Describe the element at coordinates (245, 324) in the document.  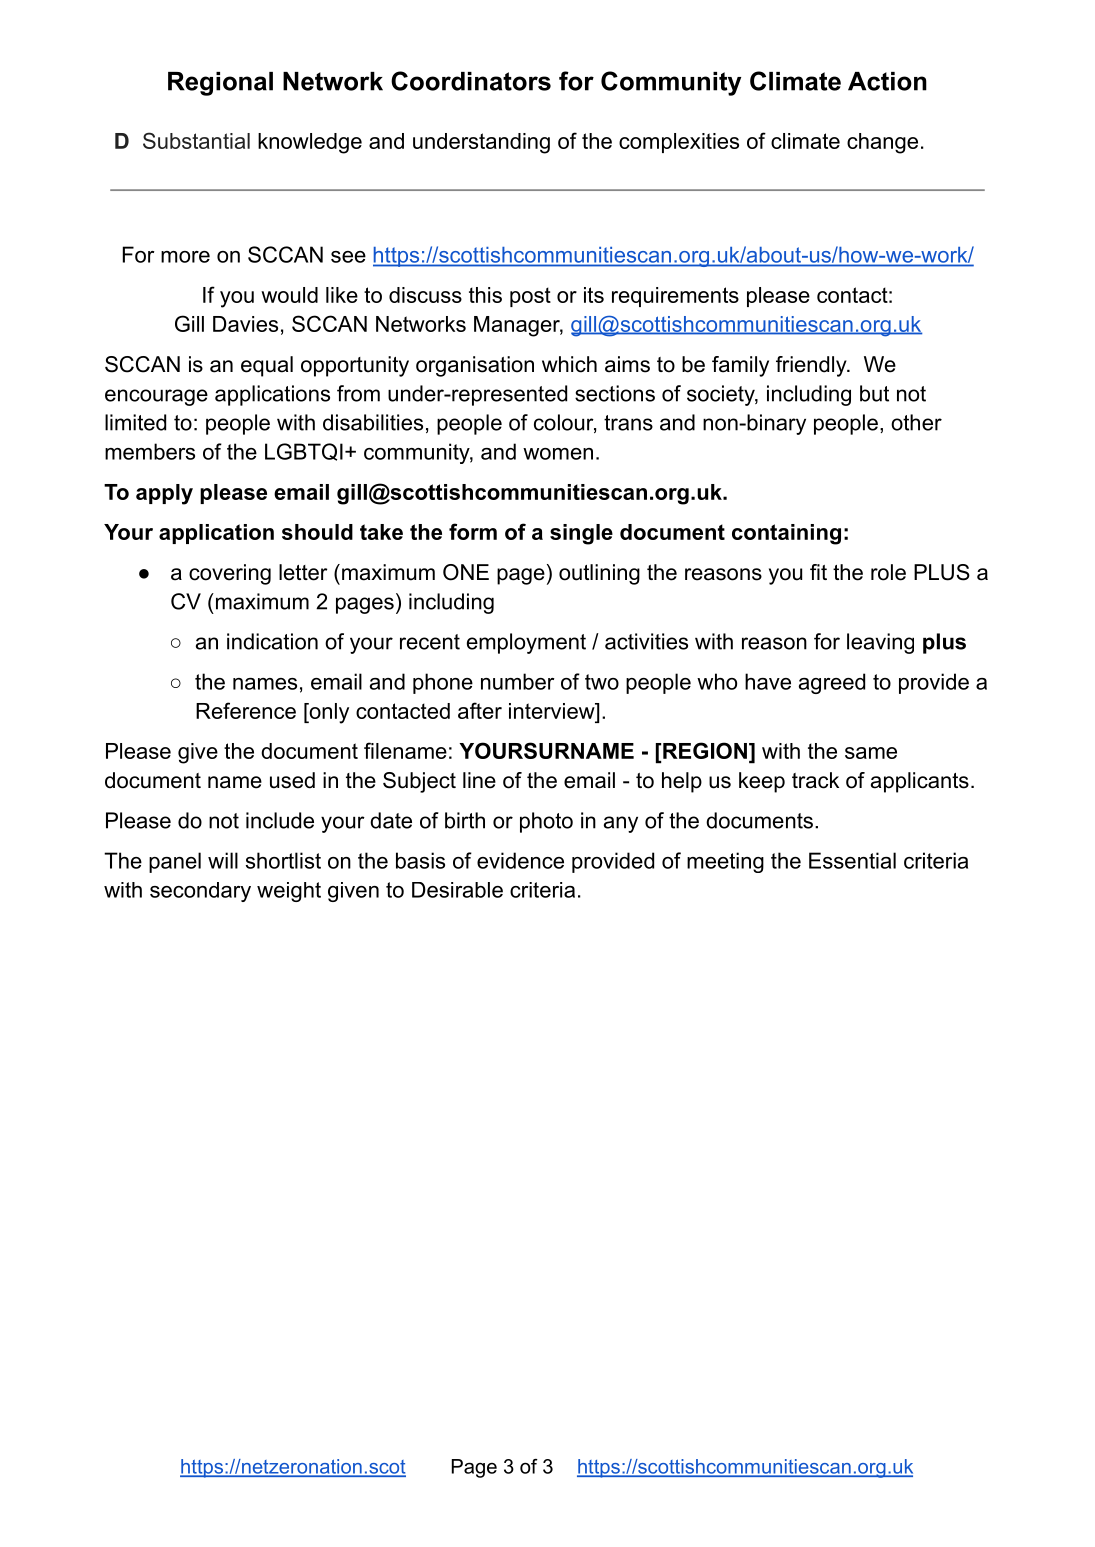
I see `Davies` at that location.
